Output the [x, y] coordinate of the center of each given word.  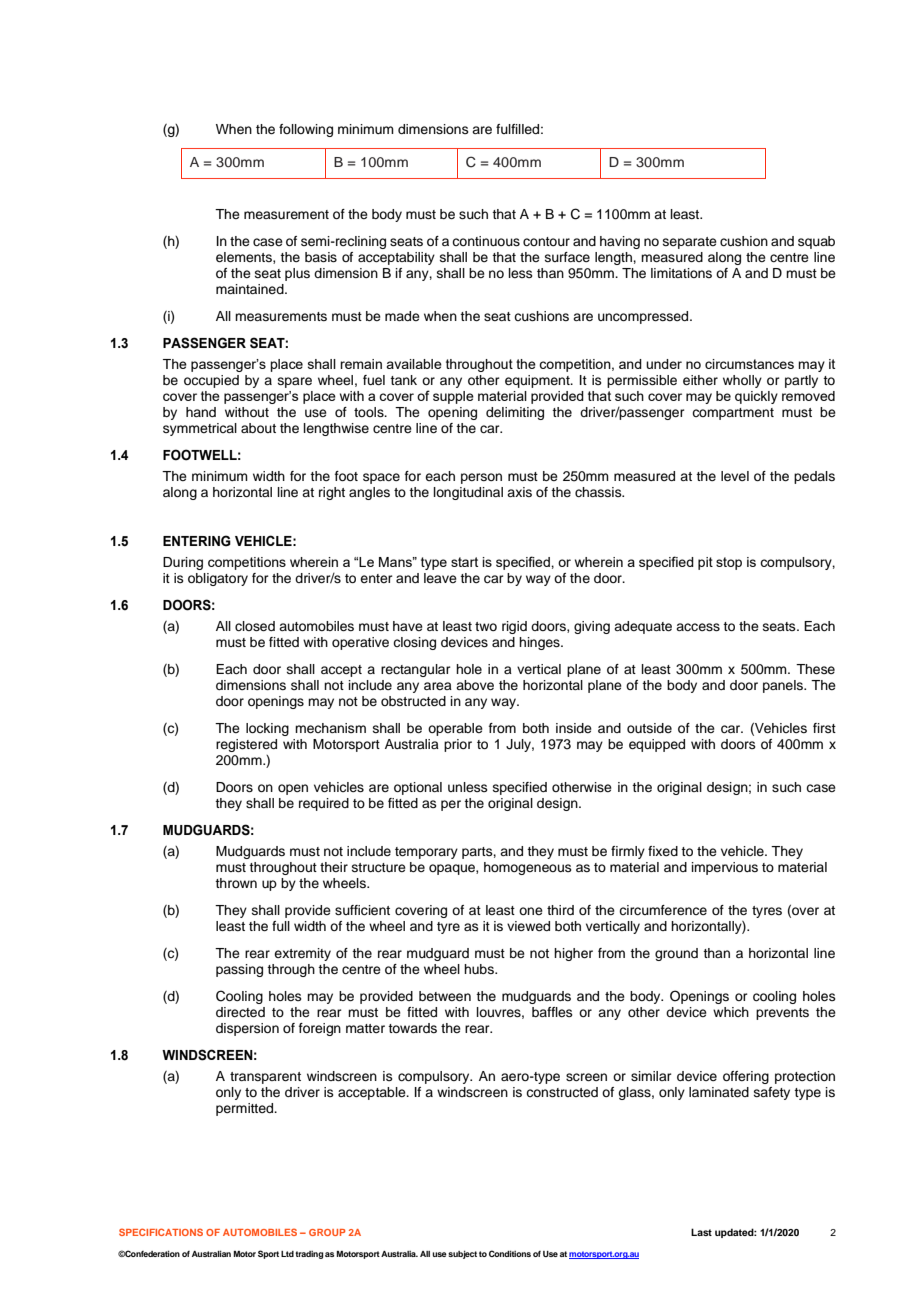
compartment [733, 414]
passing [239, 970]
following [306, 130]
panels [784, 686]
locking [267, 729]
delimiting [515, 413]
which [731, 1012]
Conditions [510, 1253]
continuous [486, 241]
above [475, 685]
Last [701, 1232]
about [258, 428]
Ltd [287, 1254]
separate [690, 243]
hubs [480, 969]
